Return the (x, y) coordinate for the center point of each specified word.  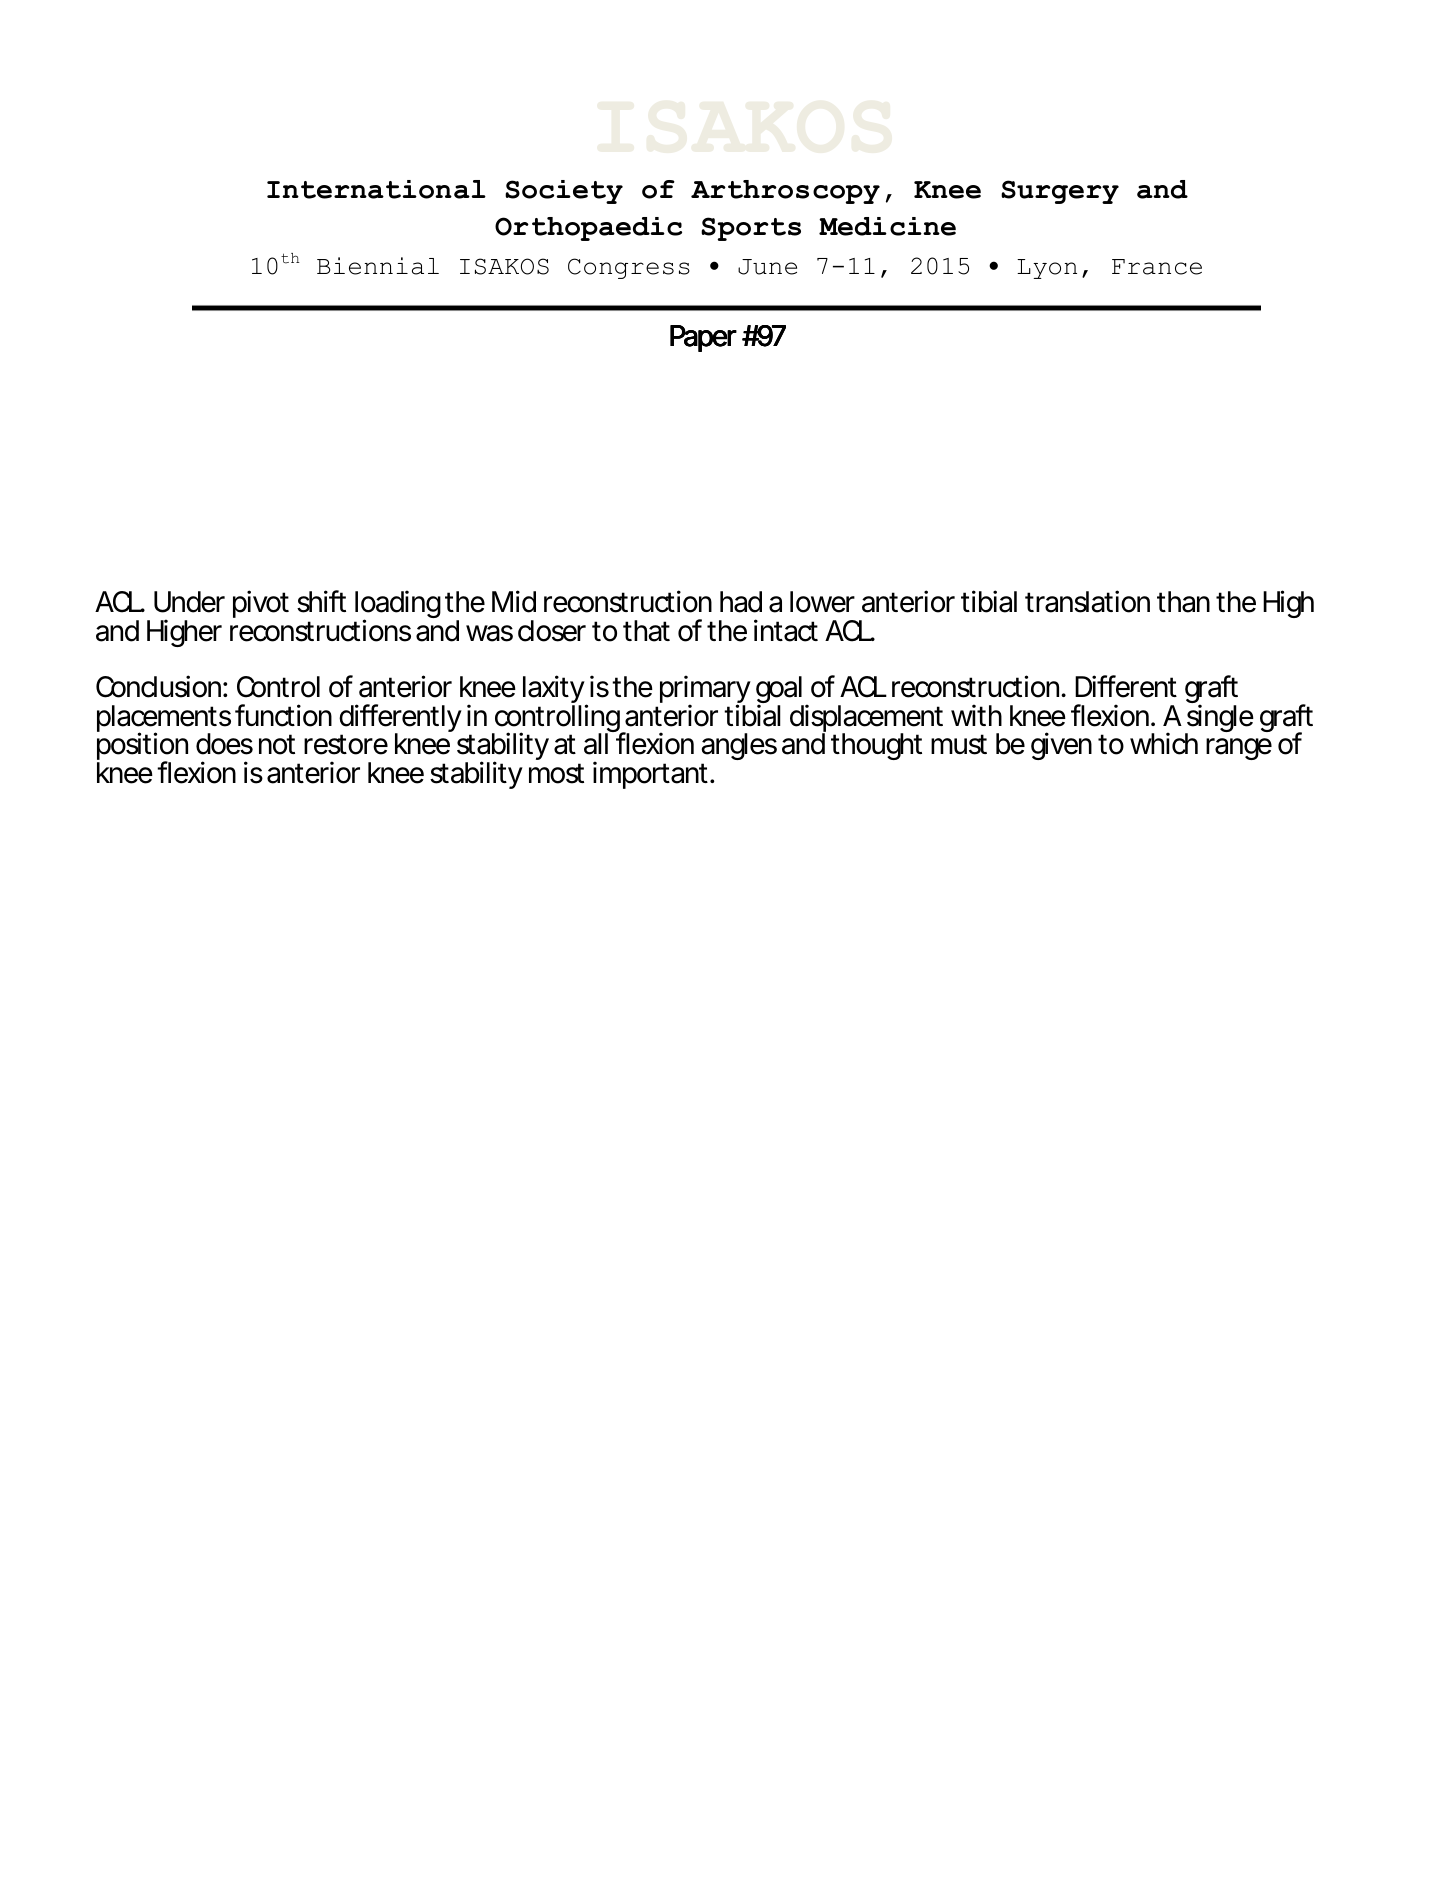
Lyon (1047, 269)
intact (786, 630)
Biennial (378, 266)
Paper (703, 338)
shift (321, 601)
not (277, 744)
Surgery (1060, 192)
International (376, 189)
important (650, 775)
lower (822, 602)
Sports (751, 229)
